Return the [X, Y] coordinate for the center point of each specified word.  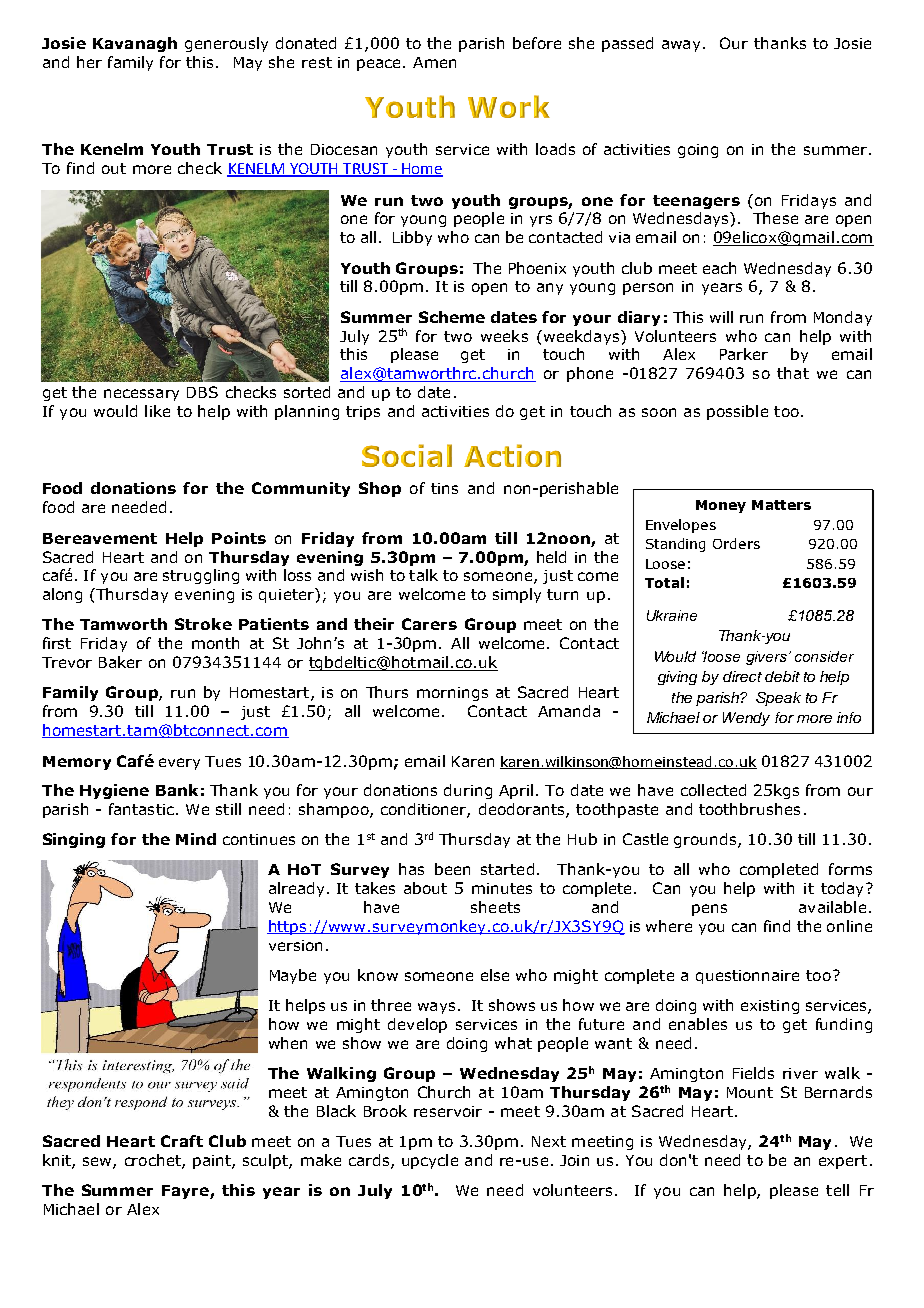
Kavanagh [135, 44]
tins [444, 488]
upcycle [430, 1161]
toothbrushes [749, 809]
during [468, 791]
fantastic [141, 809]
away [683, 46]
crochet [154, 1161]
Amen [434, 62]
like [157, 411]
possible [737, 412]
